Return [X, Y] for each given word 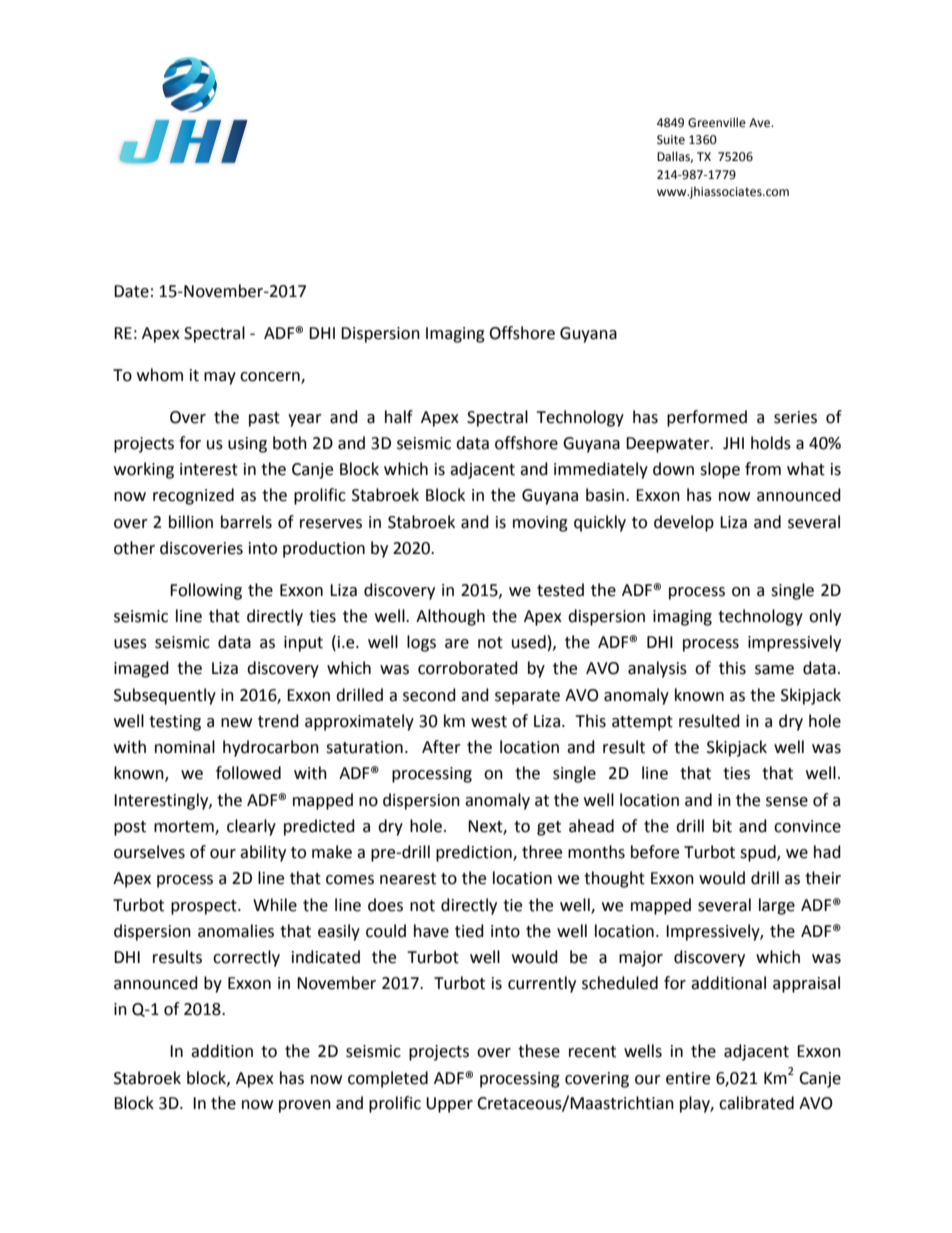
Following [206, 591]
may [220, 378]
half [399, 417]
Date [131, 291]
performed [707, 418]
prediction [475, 853]
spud [759, 853]
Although [450, 617]
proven [305, 1106]
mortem [185, 827]
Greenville [717, 122]
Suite [671, 140]
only [825, 617]
